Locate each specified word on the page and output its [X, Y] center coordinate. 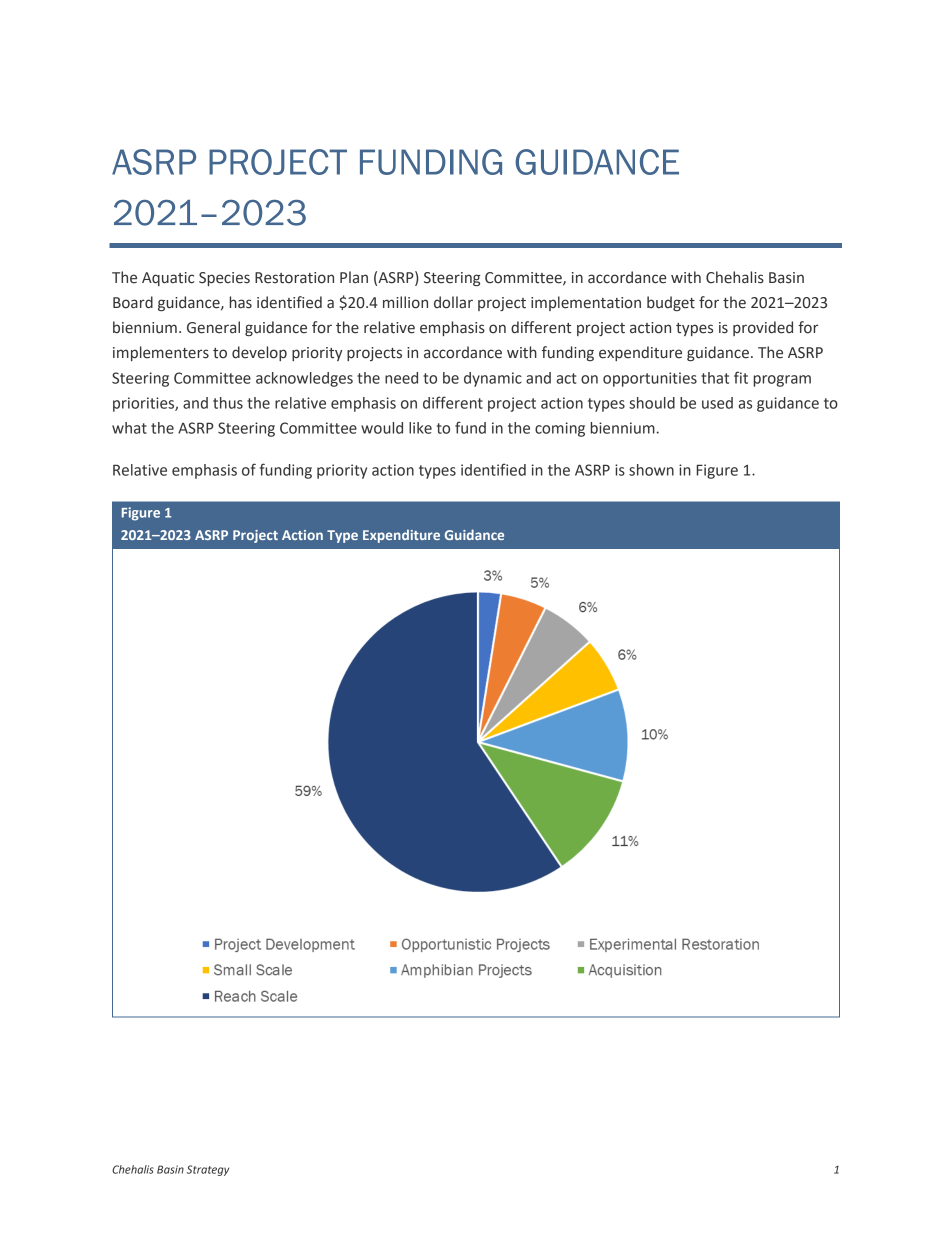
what [129, 428]
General [213, 327]
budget [671, 303]
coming [560, 429]
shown [651, 470]
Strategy [208, 1170]
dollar [453, 302]
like [420, 428]
